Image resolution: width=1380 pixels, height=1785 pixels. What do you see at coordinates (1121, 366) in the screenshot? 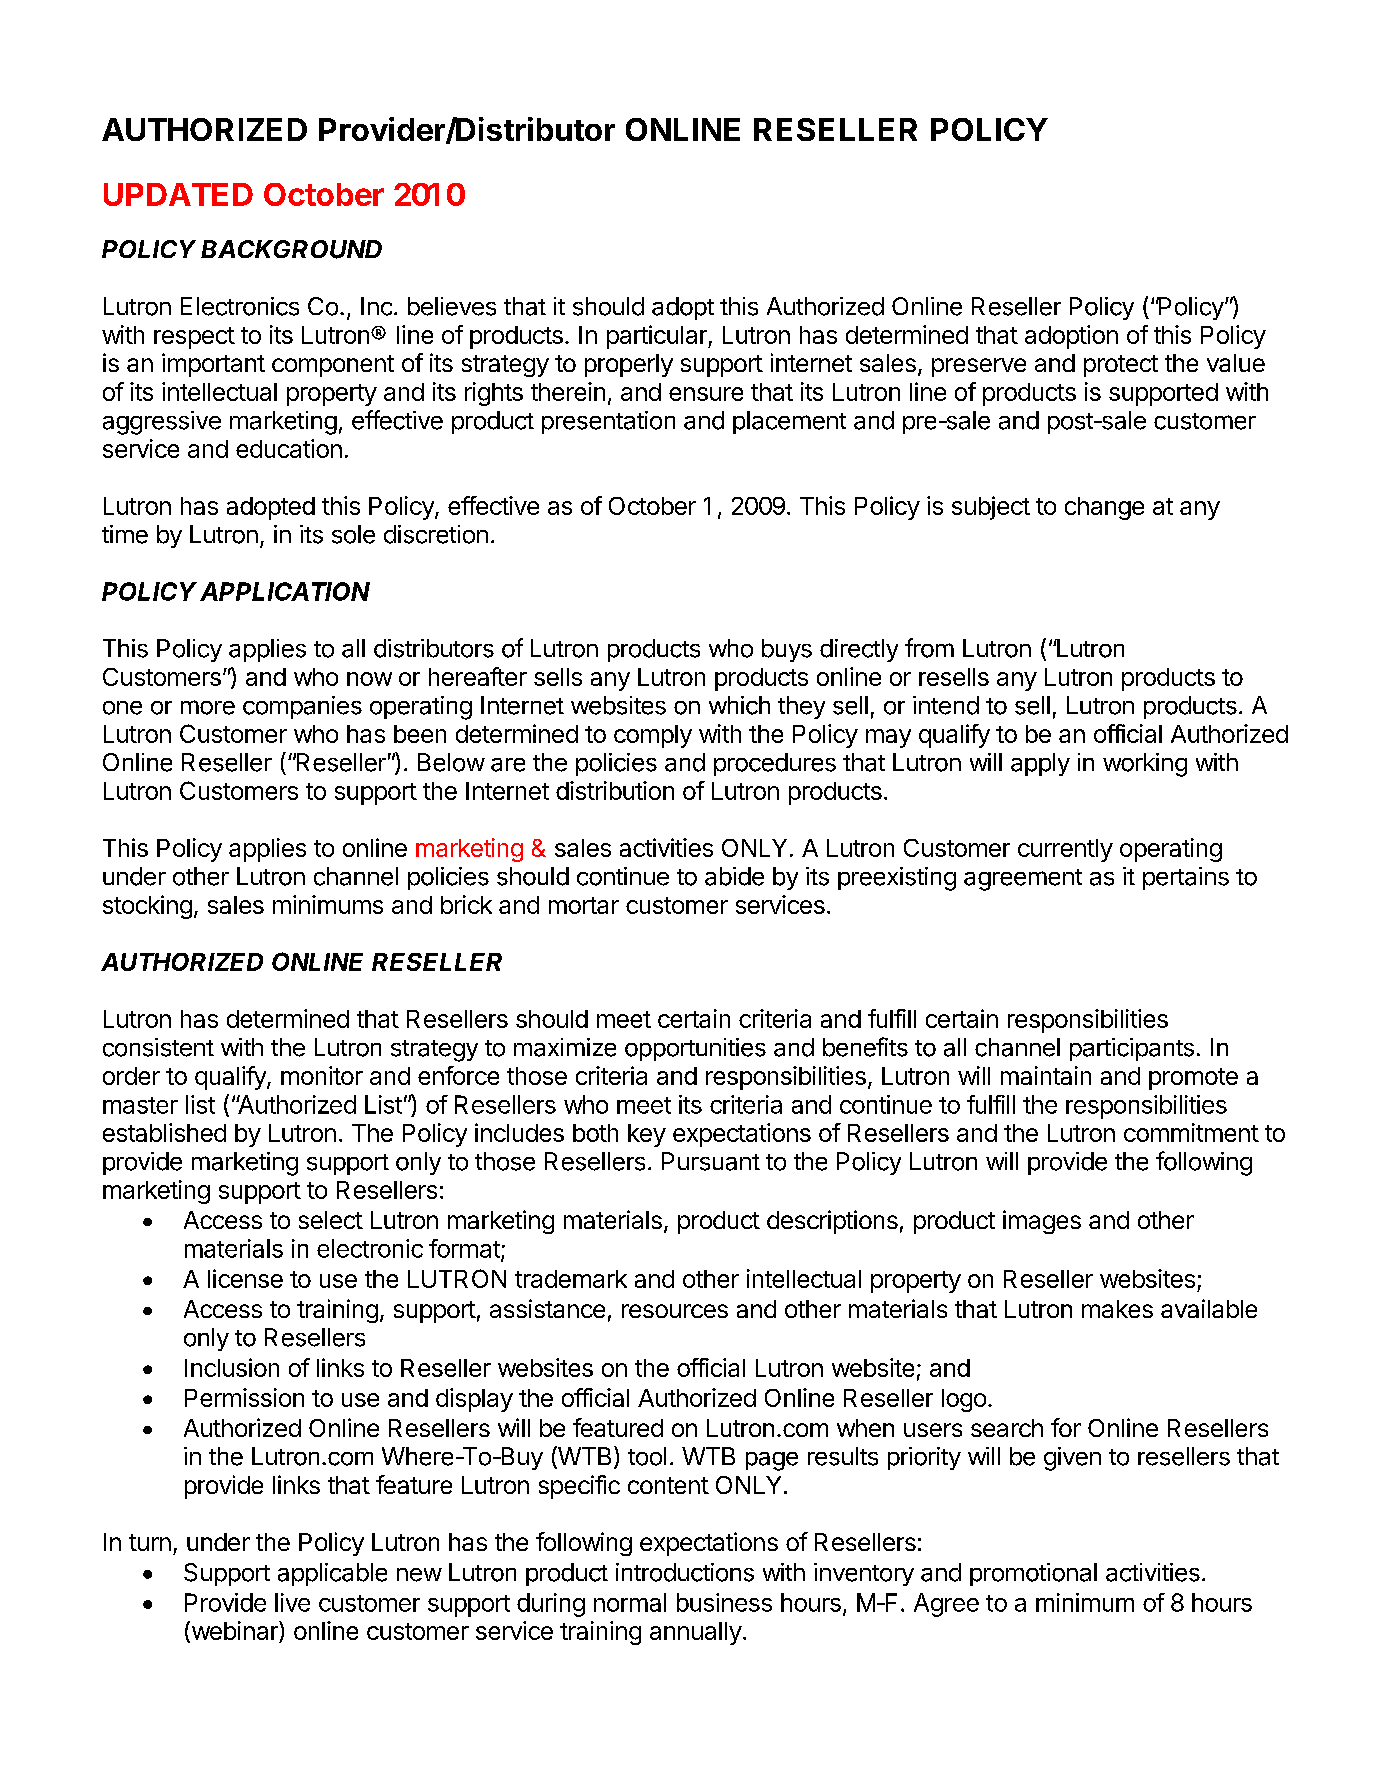
I see `protect` at bounding box center [1121, 366].
